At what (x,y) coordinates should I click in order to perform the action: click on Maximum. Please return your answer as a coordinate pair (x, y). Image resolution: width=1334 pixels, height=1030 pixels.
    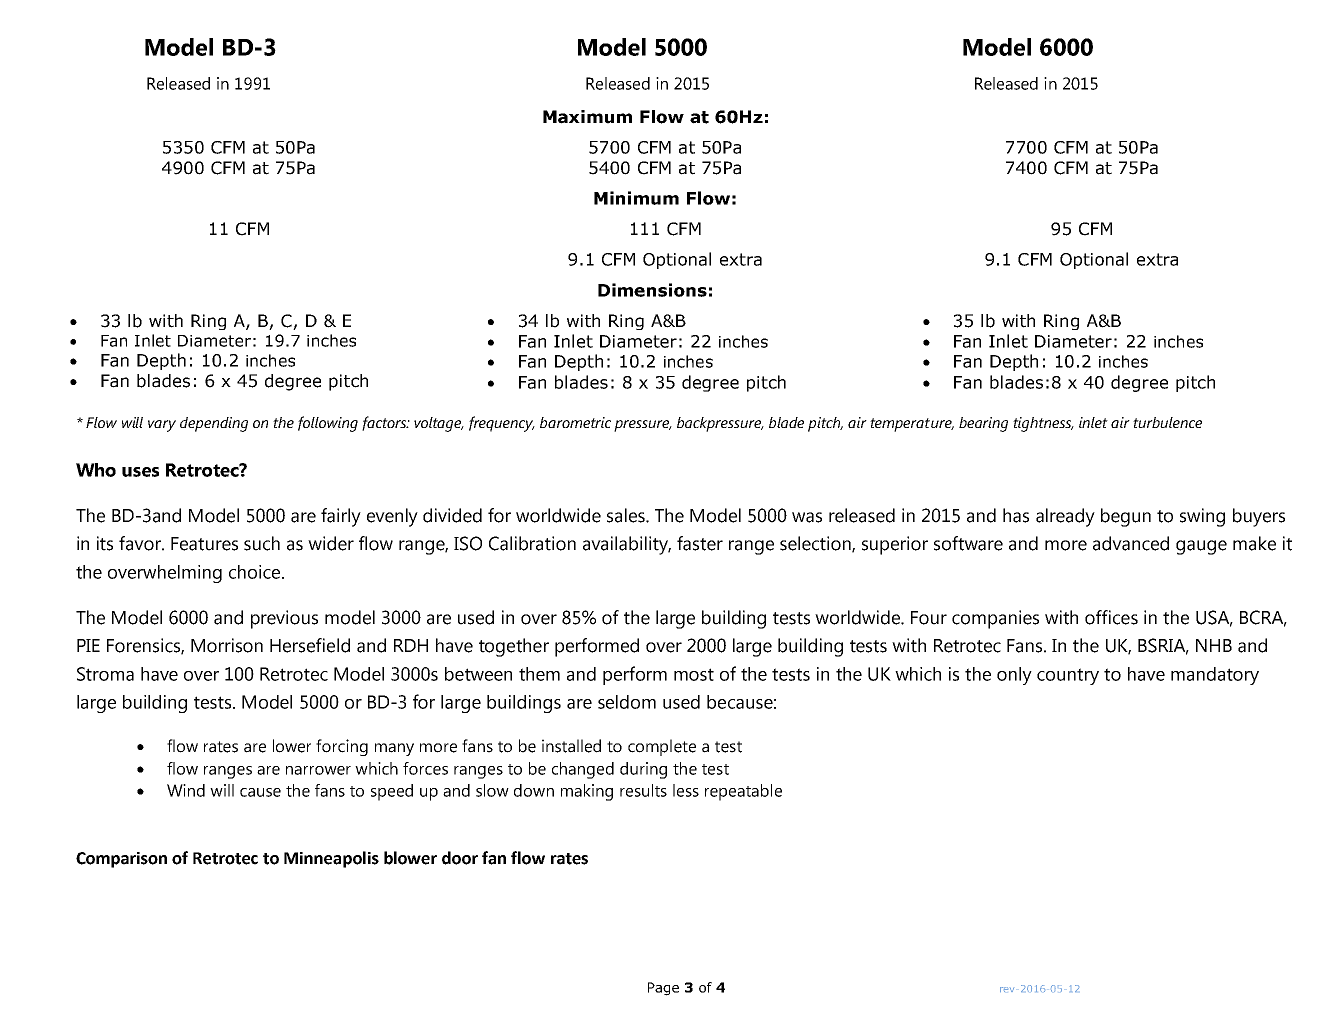
    Looking at the image, I should click on (587, 117).
